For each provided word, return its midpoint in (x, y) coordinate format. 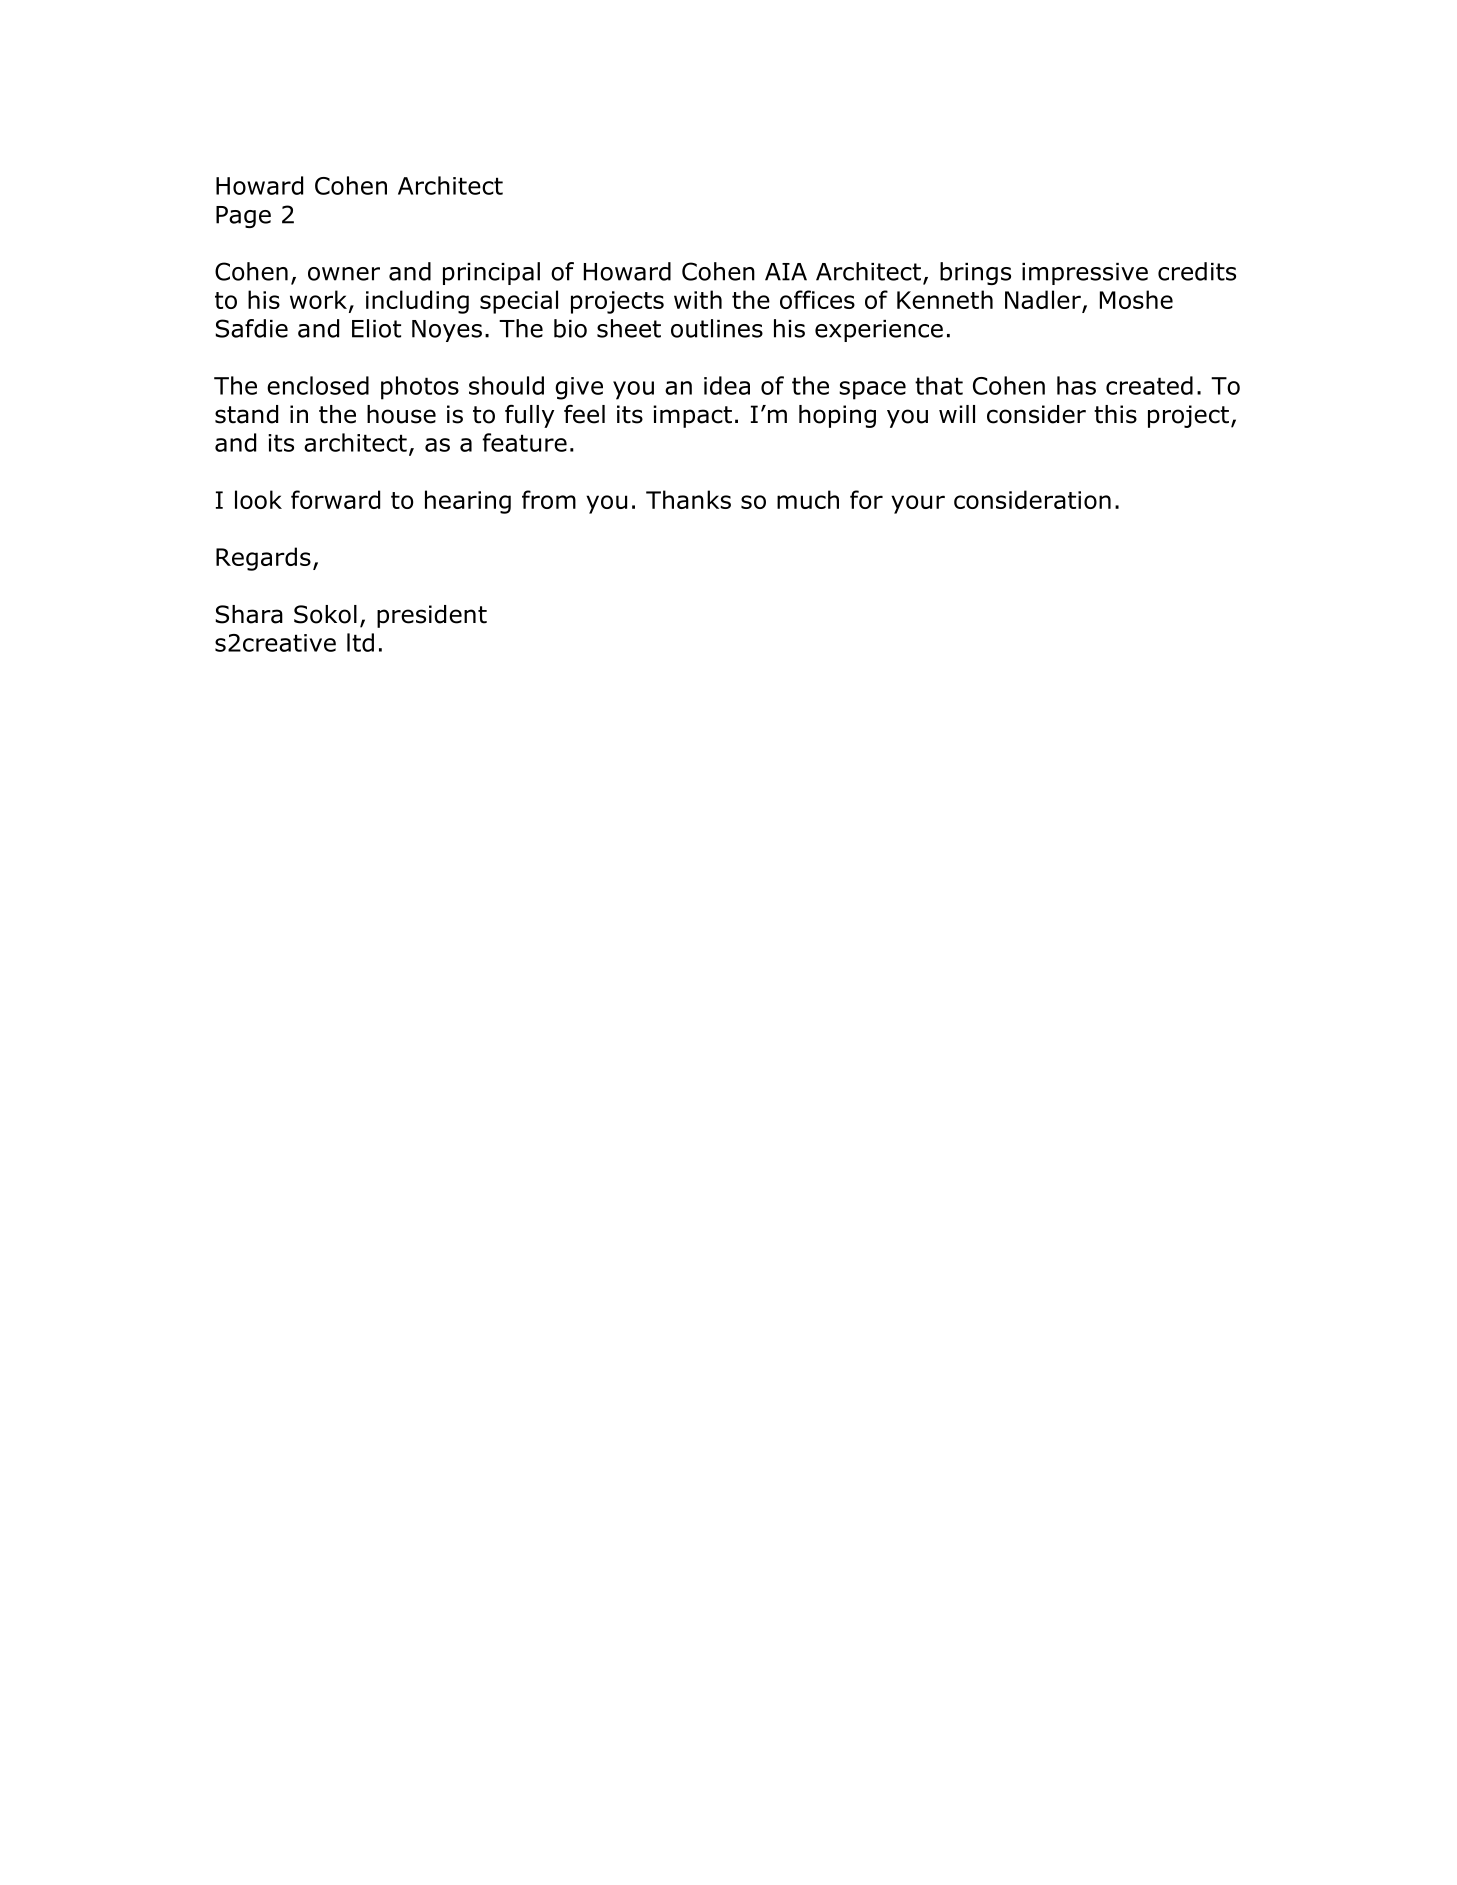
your (918, 504)
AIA (786, 272)
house (401, 414)
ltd (360, 642)
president (432, 616)
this (1115, 414)
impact (692, 416)
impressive (1085, 274)
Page (243, 217)
